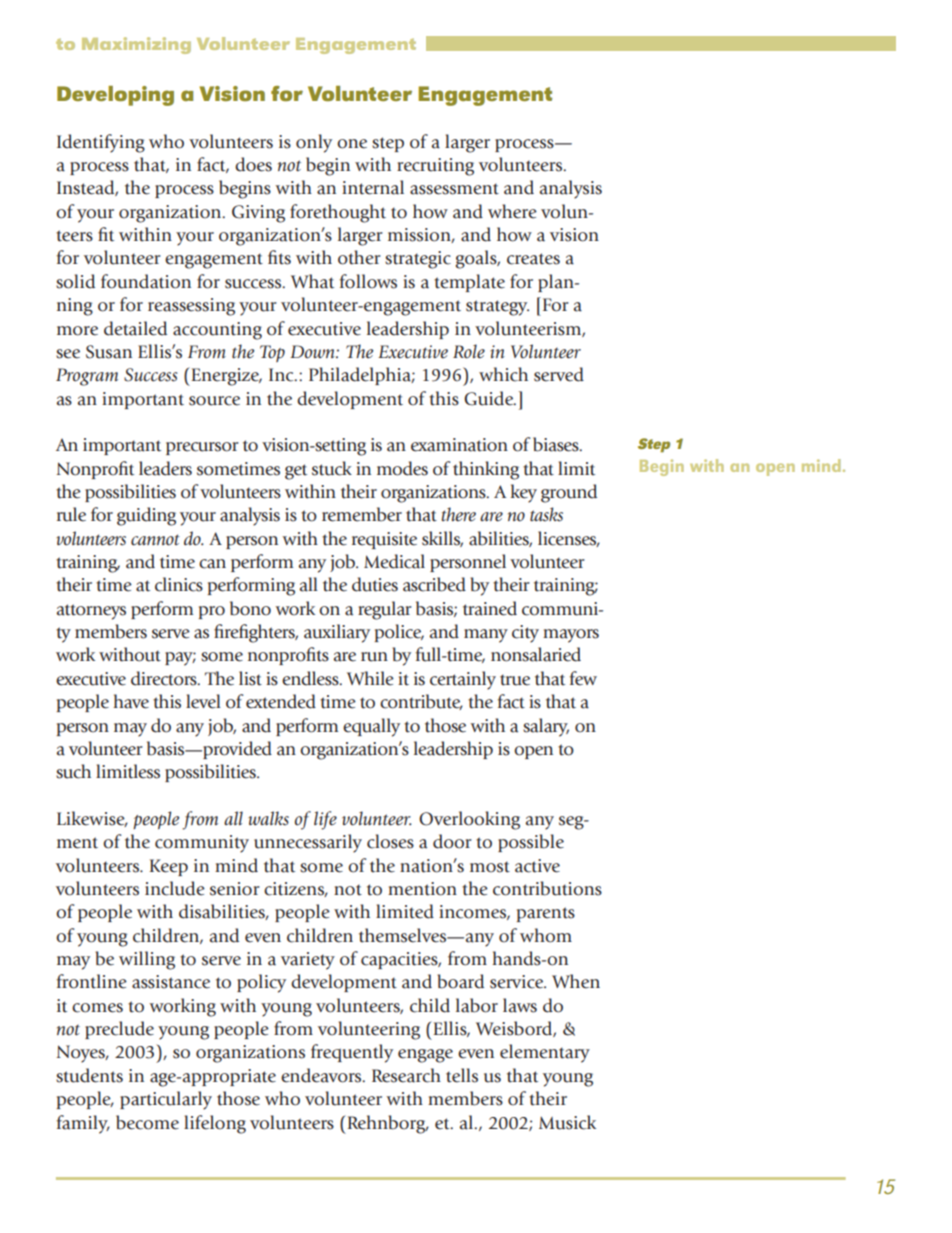  I want to click on endeavors, so click(322, 1075).
